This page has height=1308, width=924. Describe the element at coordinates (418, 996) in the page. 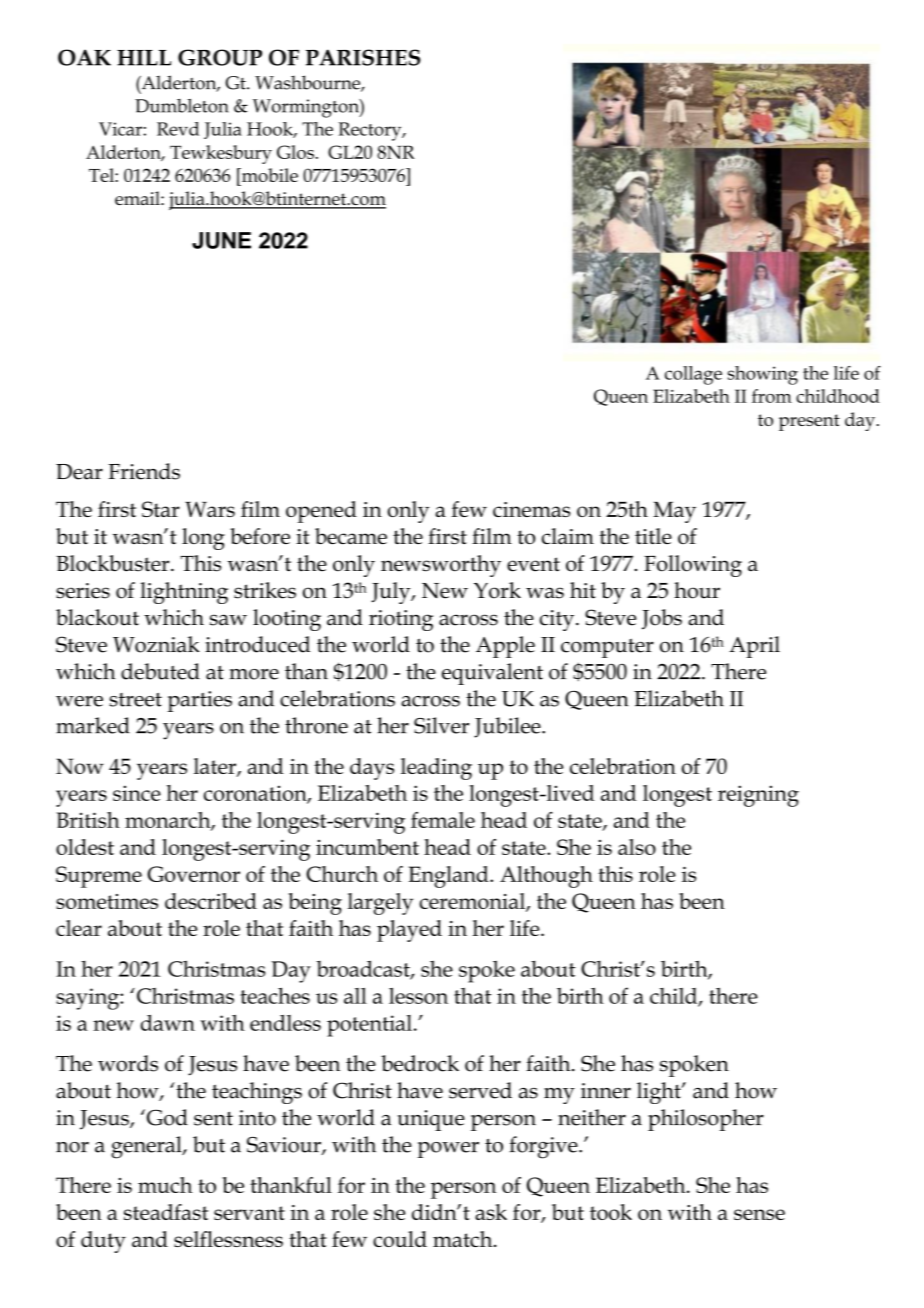

I see `lesson` at that location.
